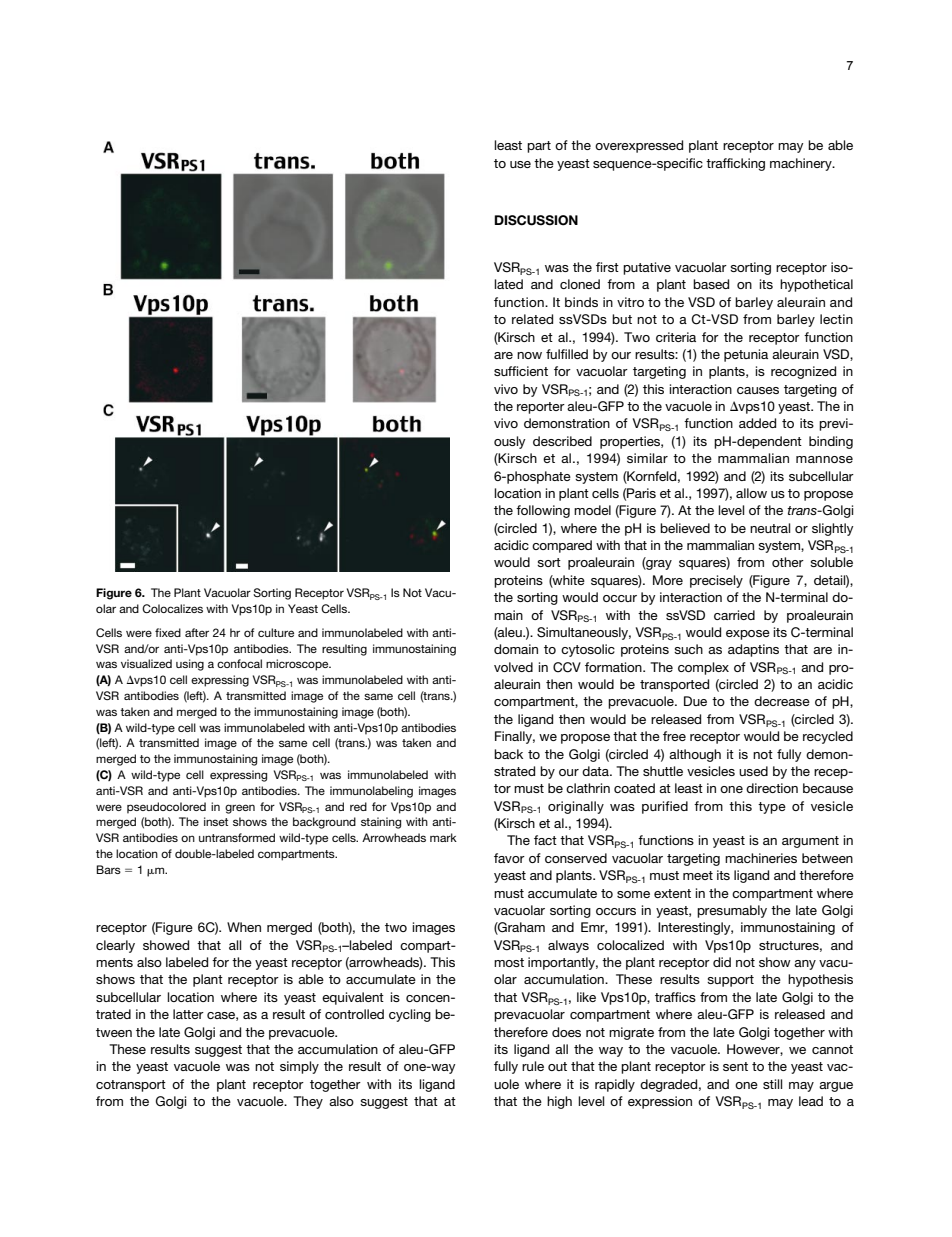 Image resolution: width=952 pixels, height=1237 pixels. I want to click on after, so click(197, 632).
